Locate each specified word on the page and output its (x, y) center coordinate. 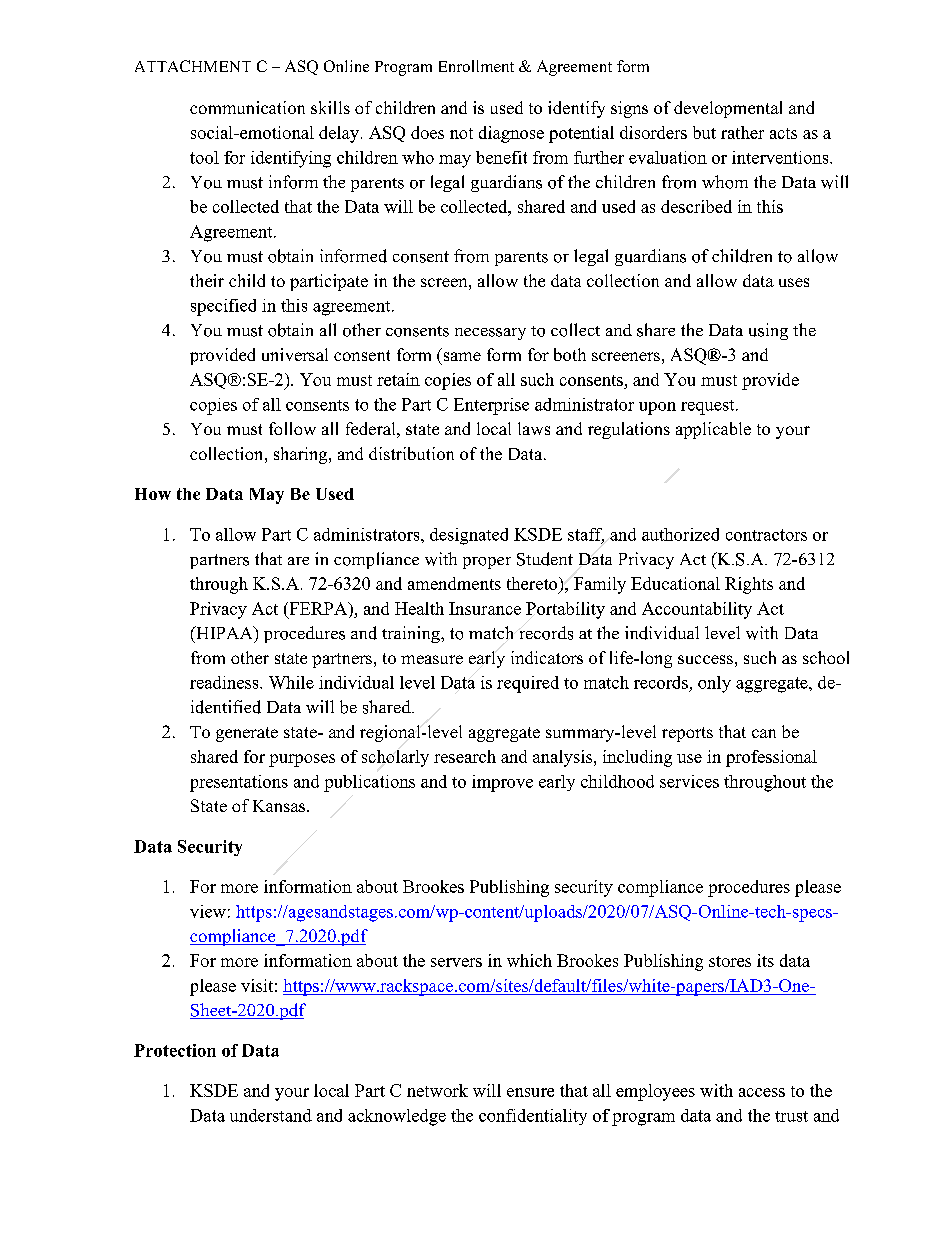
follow (292, 428)
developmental (728, 109)
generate (247, 734)
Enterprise (491, 406)
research (465, 756)
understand (271, 1115)
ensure (530, 1092)
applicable (713, 430)
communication (247, 107)
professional (771, 758)
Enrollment (476, 66)
